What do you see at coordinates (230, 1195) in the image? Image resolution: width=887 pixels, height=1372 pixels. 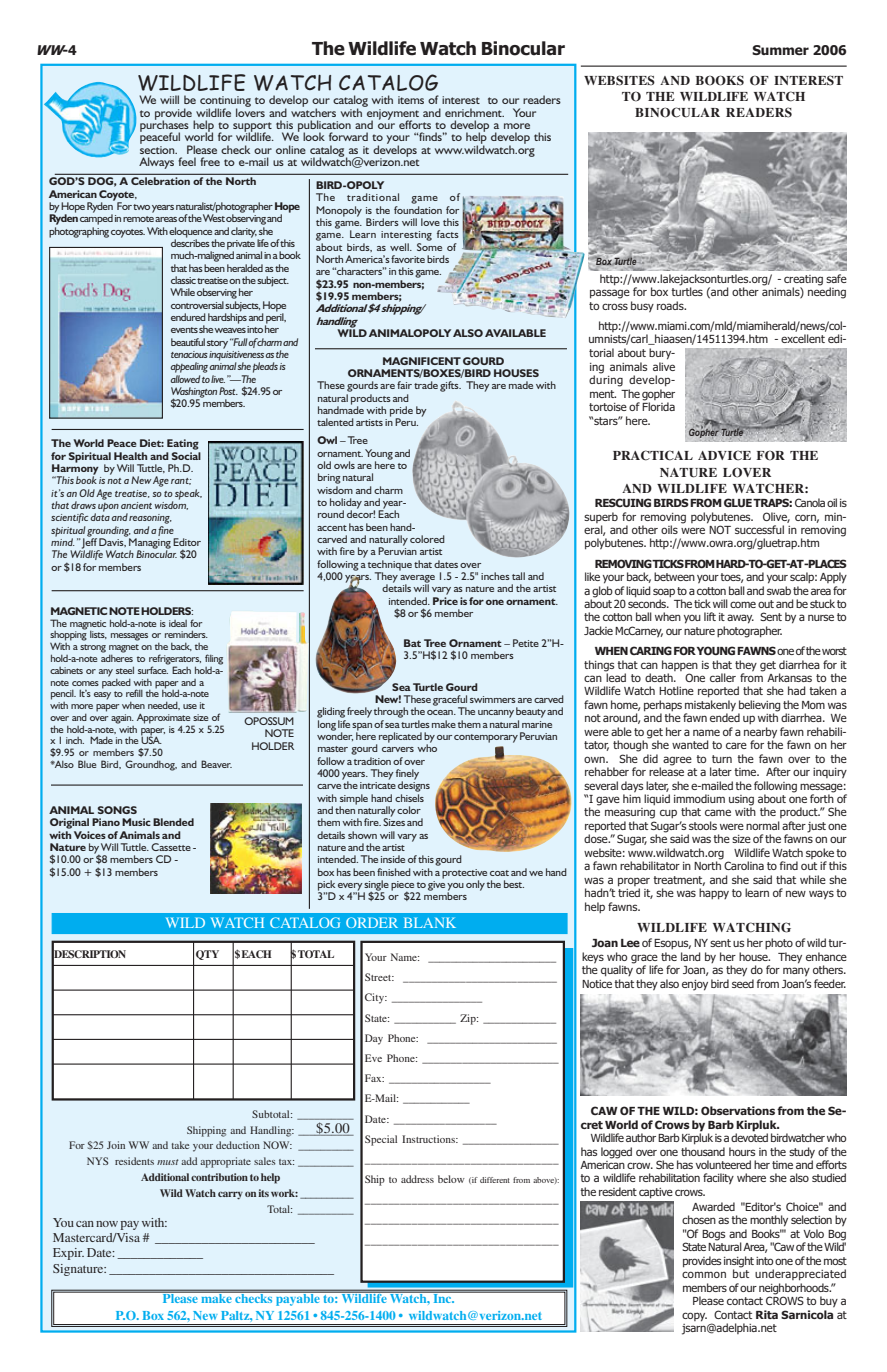 I see `carry` at bounding box center [230, 1195].
